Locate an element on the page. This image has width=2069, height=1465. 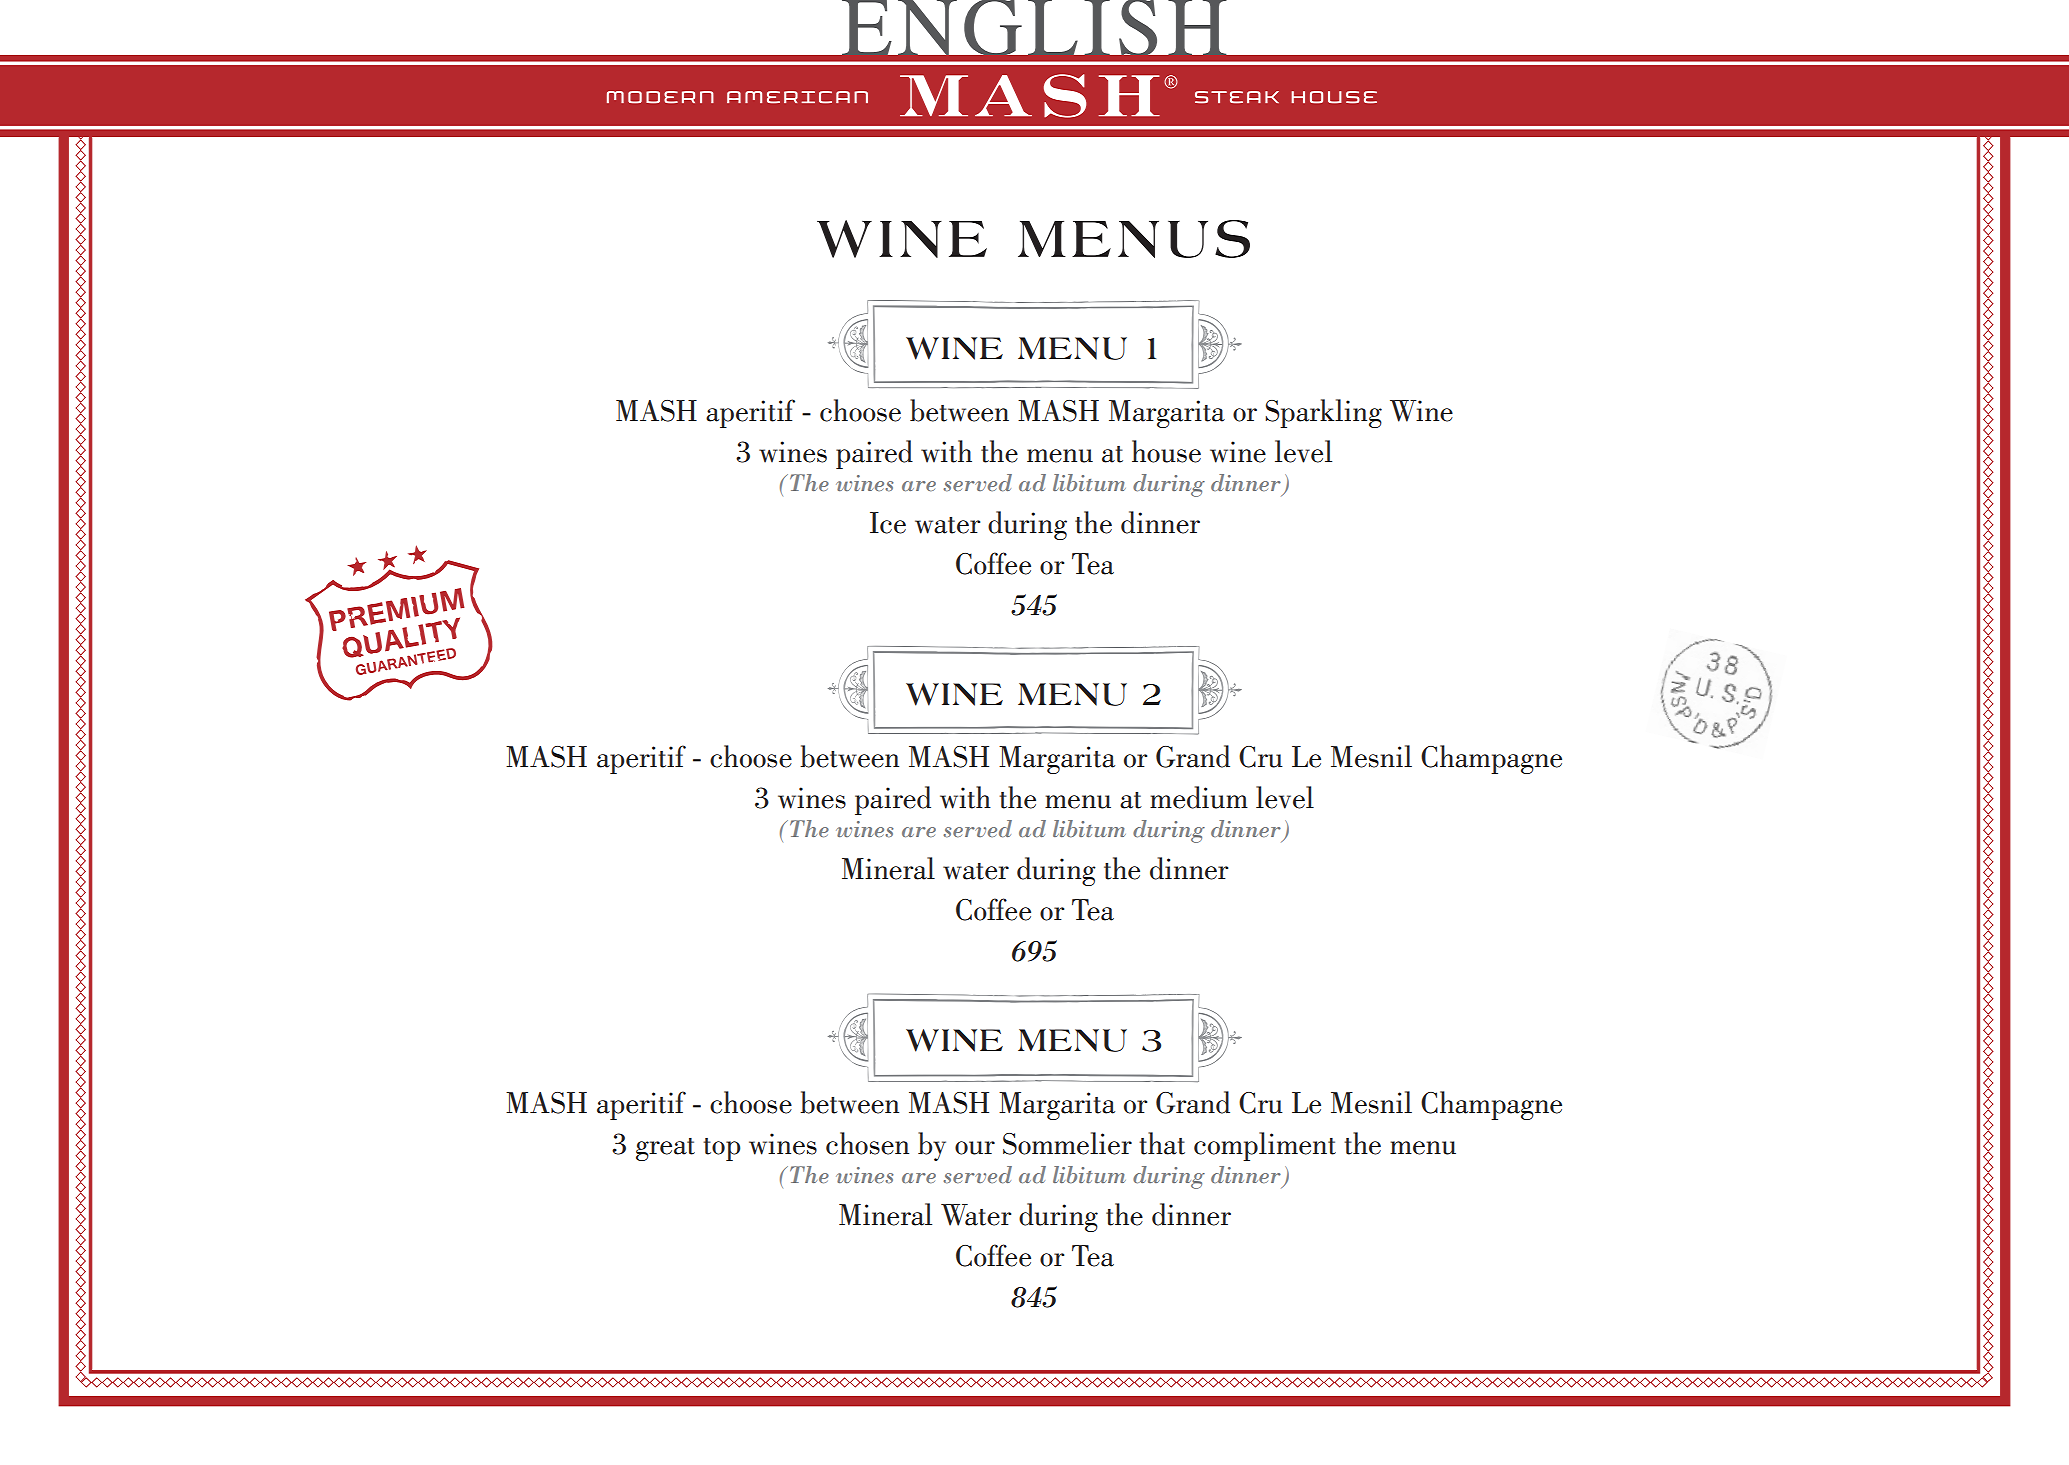
Sommelier is located at coordinates (1067, 1143).
